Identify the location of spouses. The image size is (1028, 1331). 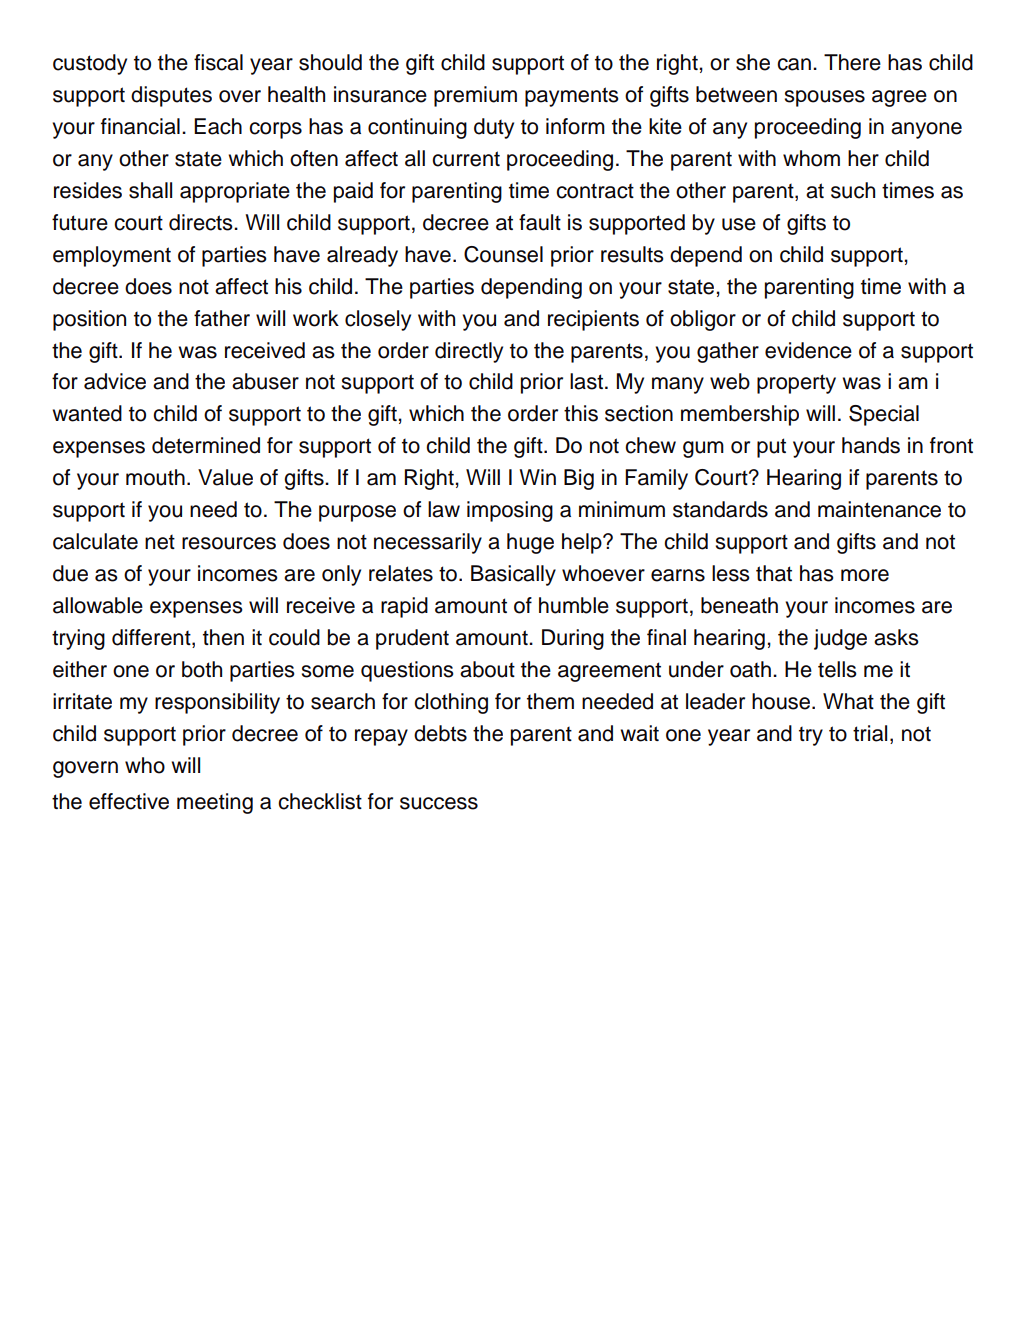
(825, 98).
